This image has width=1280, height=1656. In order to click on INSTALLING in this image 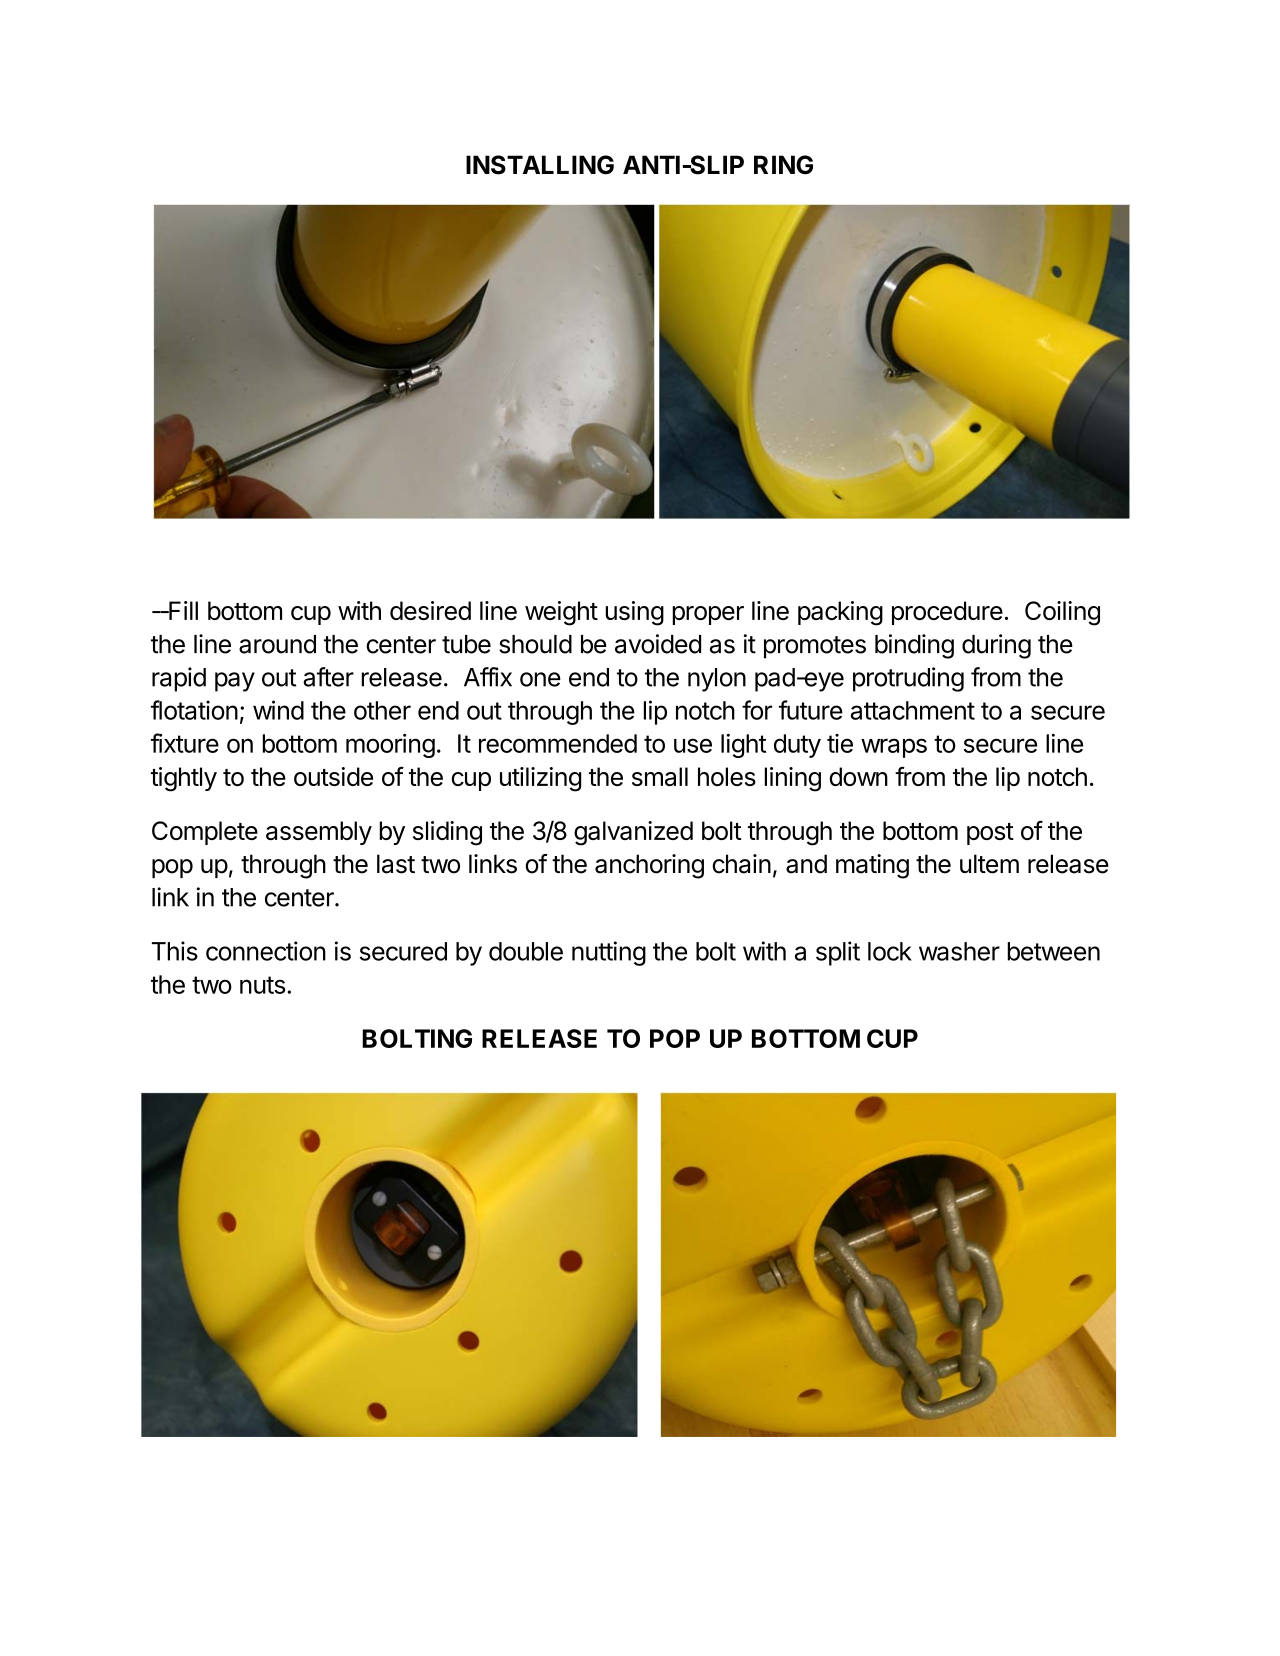, I will do `click(540, 165)`.
